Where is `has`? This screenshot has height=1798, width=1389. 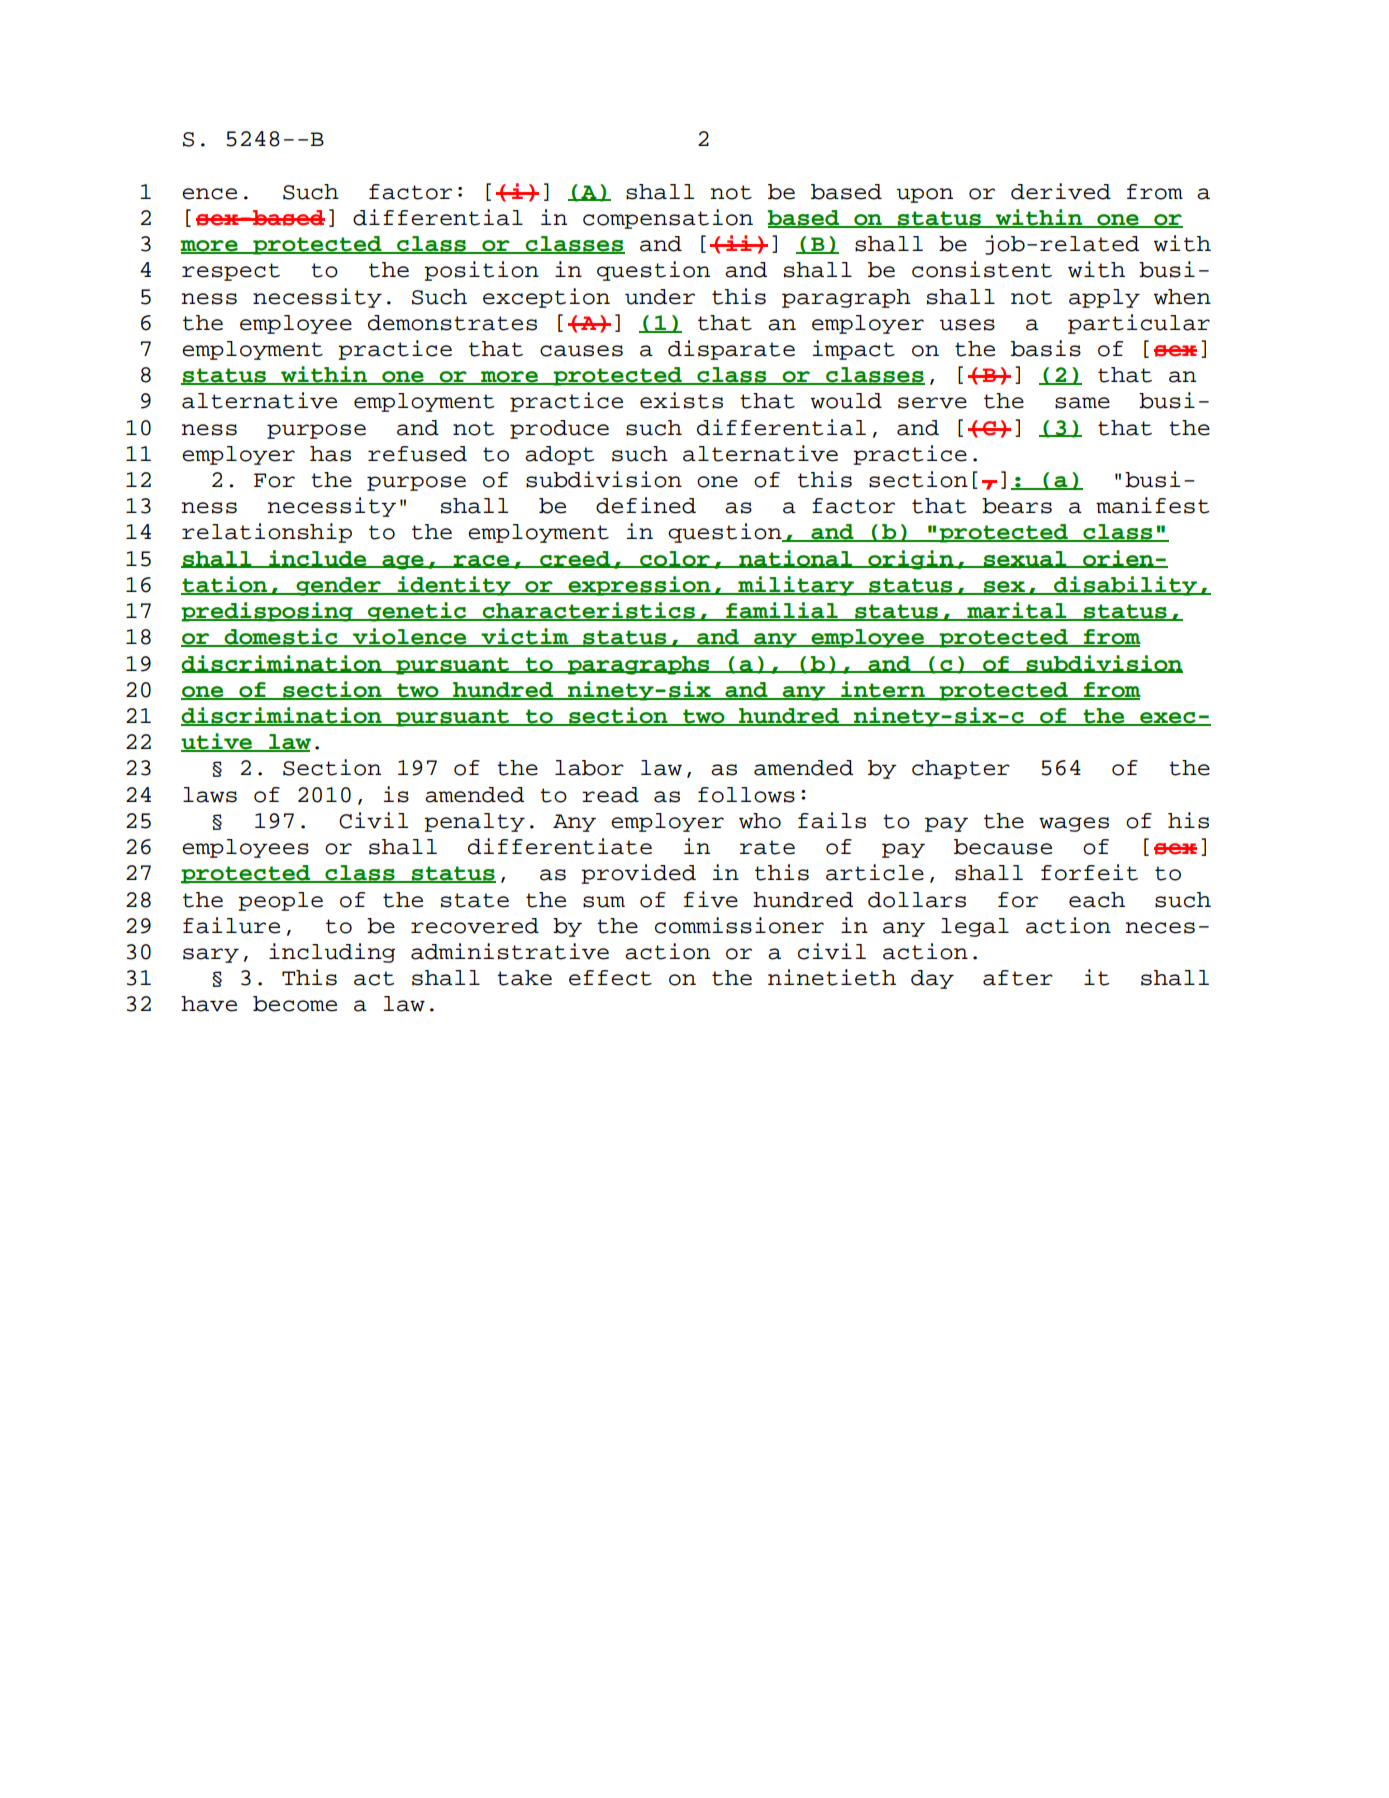 has is located at coordinates (330, 454).
